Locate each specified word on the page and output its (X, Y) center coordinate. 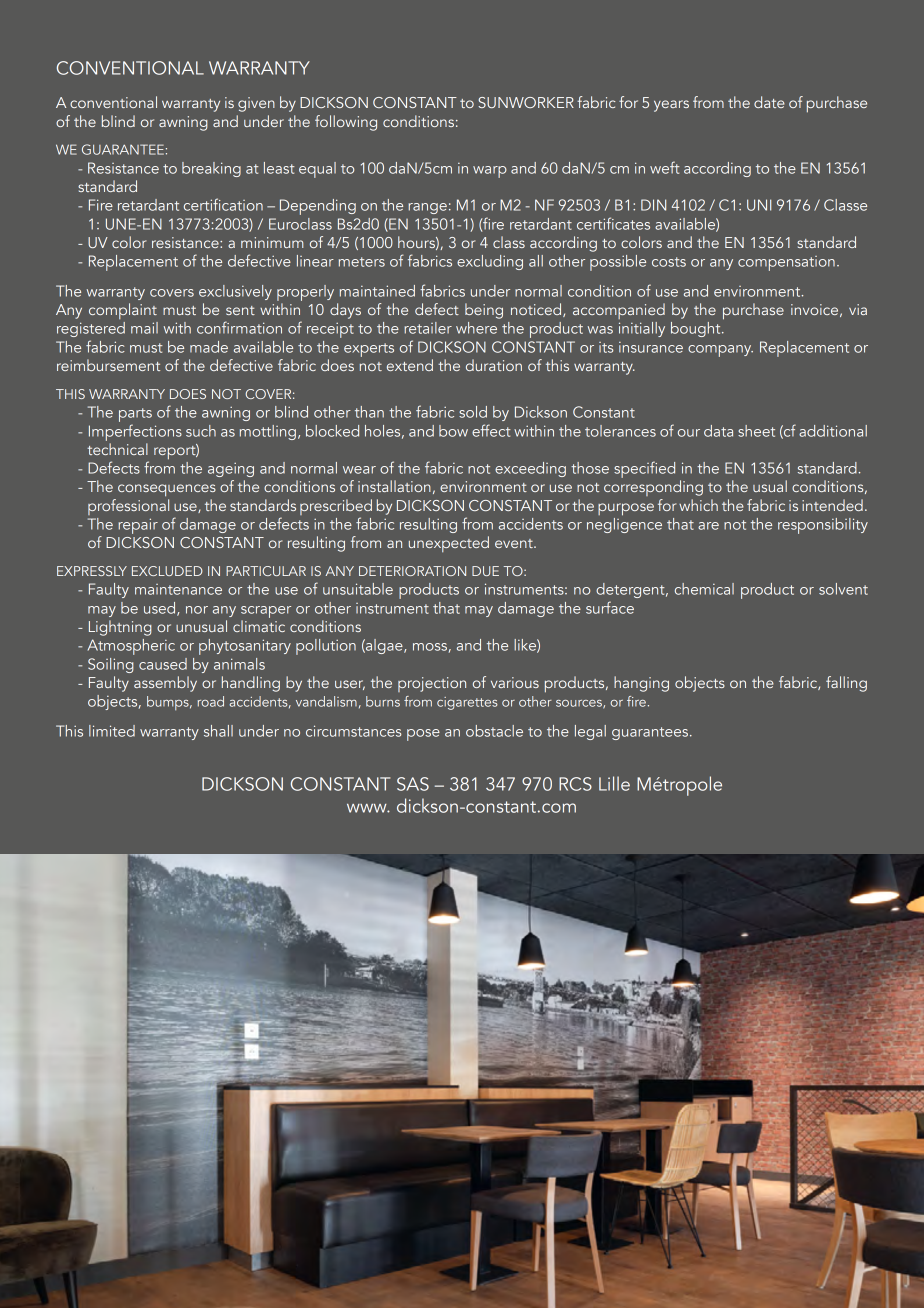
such (201, 431)
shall (218, 731)
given (256, 104)
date (769, 102)
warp (490, 172)
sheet (756, 431)
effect (491, 430)
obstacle (494, 731)
